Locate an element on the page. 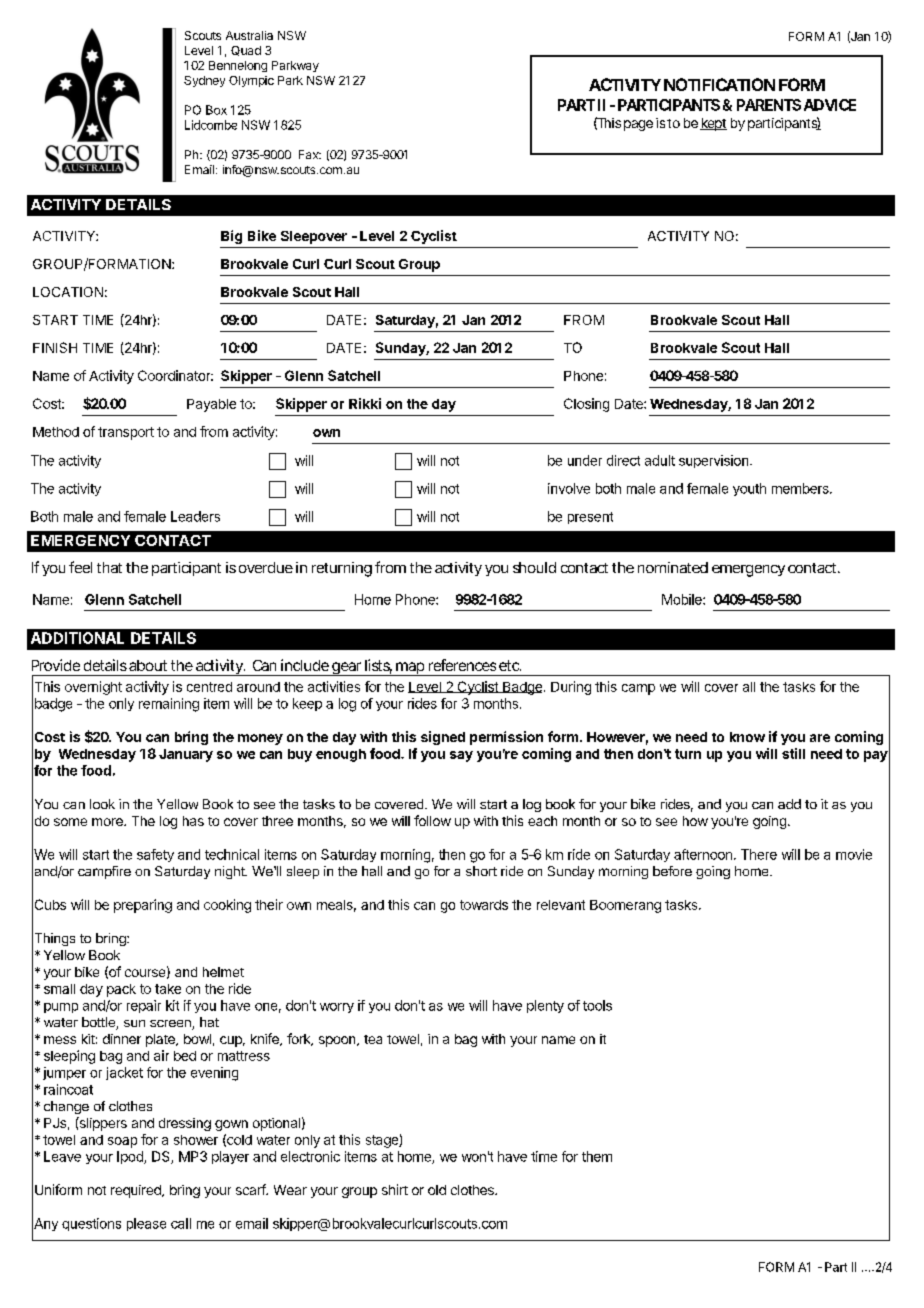  kept is located at coordinates (713, 124).
